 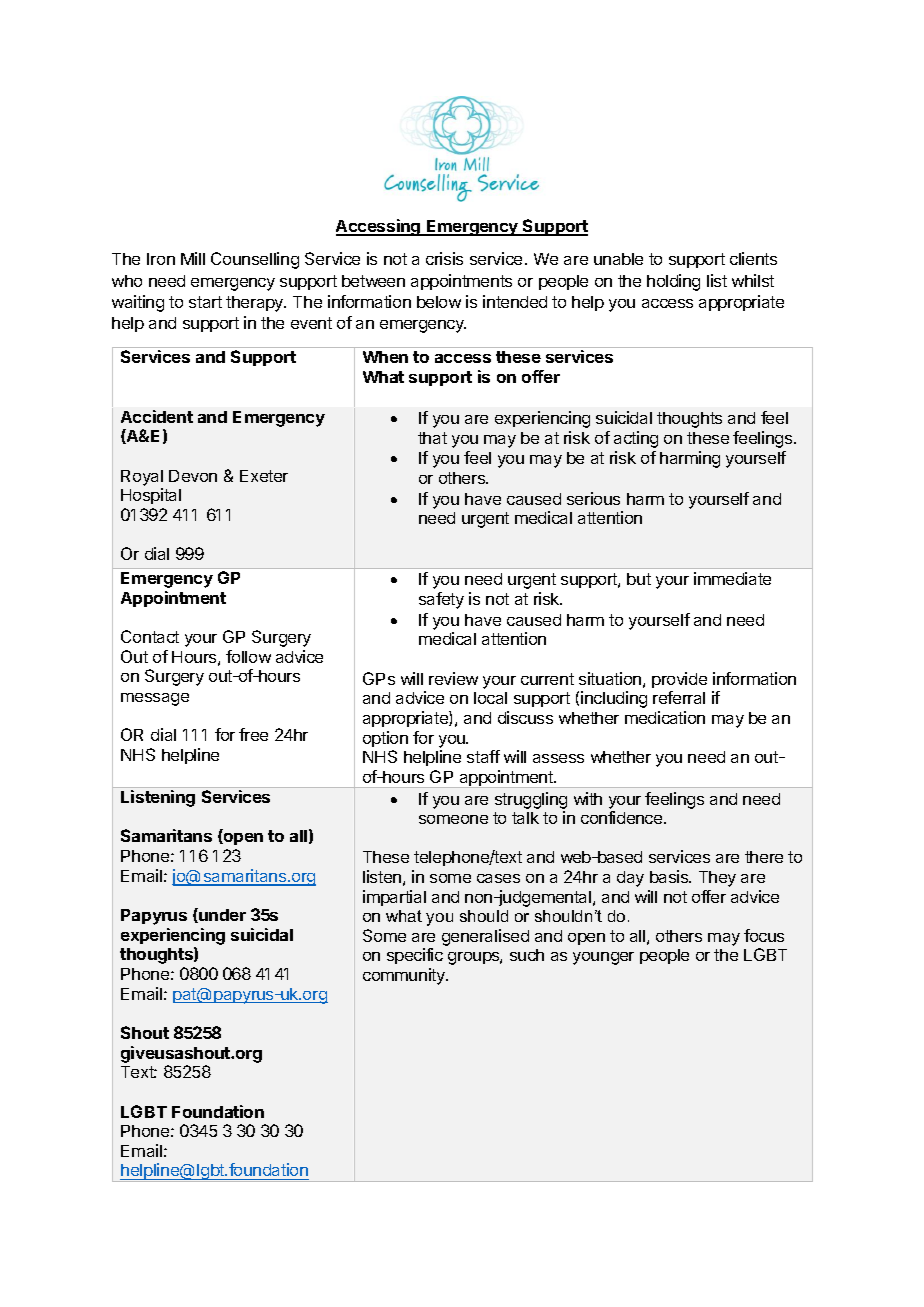 What do you see at coordinates (150, 636) in the screenshot?
I see `Contact` at bounding box center [150, 636].
